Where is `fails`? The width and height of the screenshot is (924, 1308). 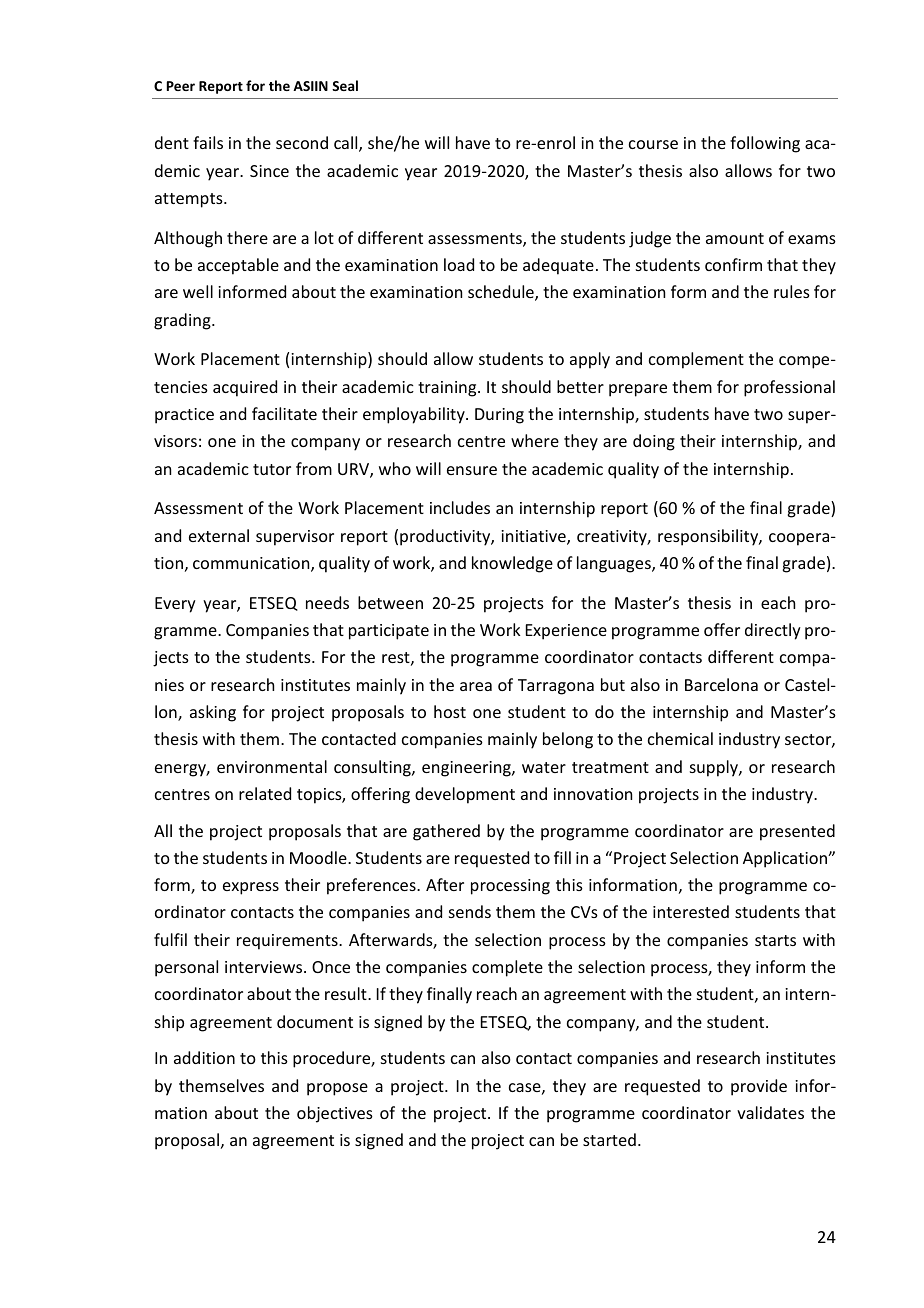
fails is located at coordinates (208, 142).
